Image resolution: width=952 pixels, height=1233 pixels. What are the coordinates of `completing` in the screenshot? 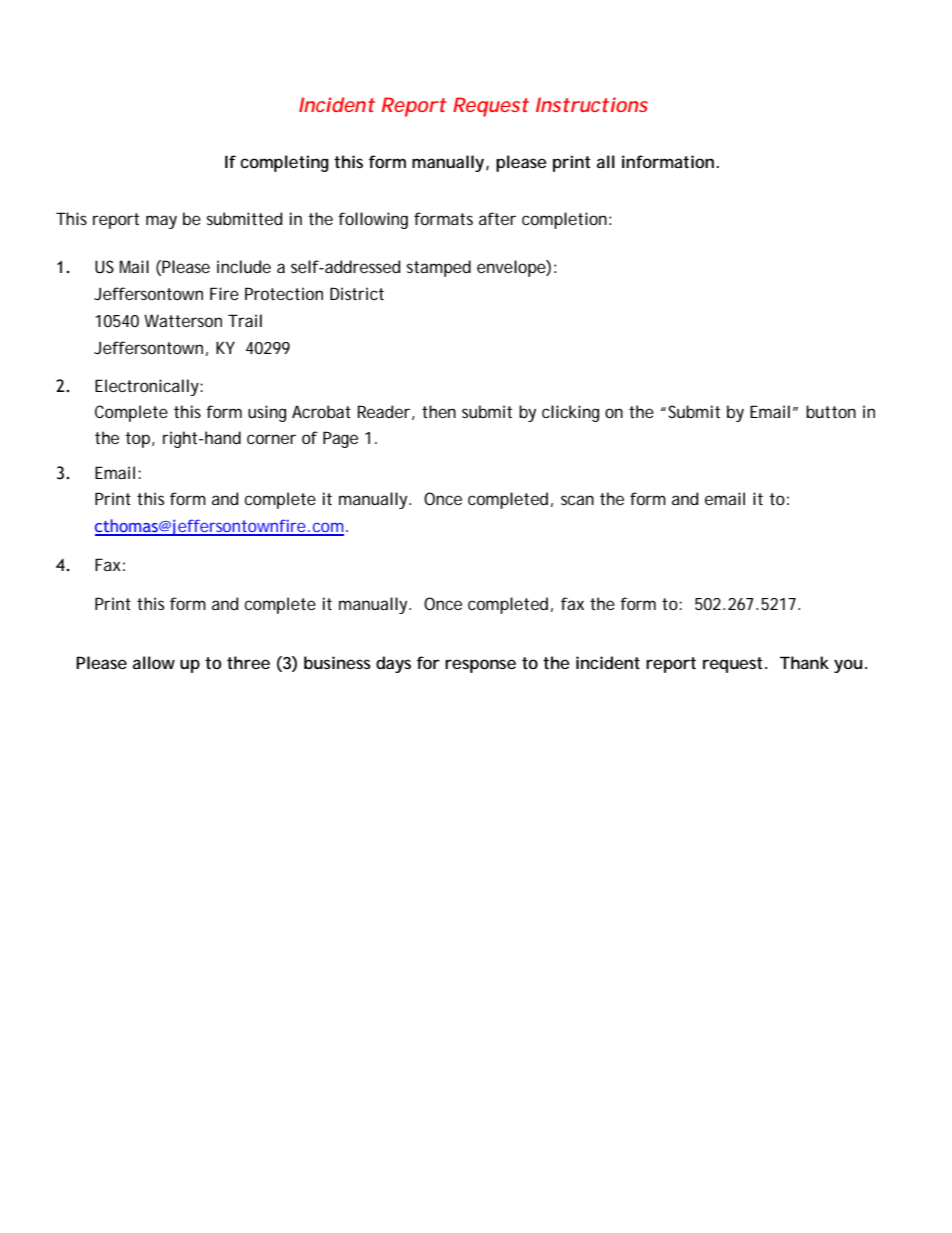 It's located at (284, 163).
